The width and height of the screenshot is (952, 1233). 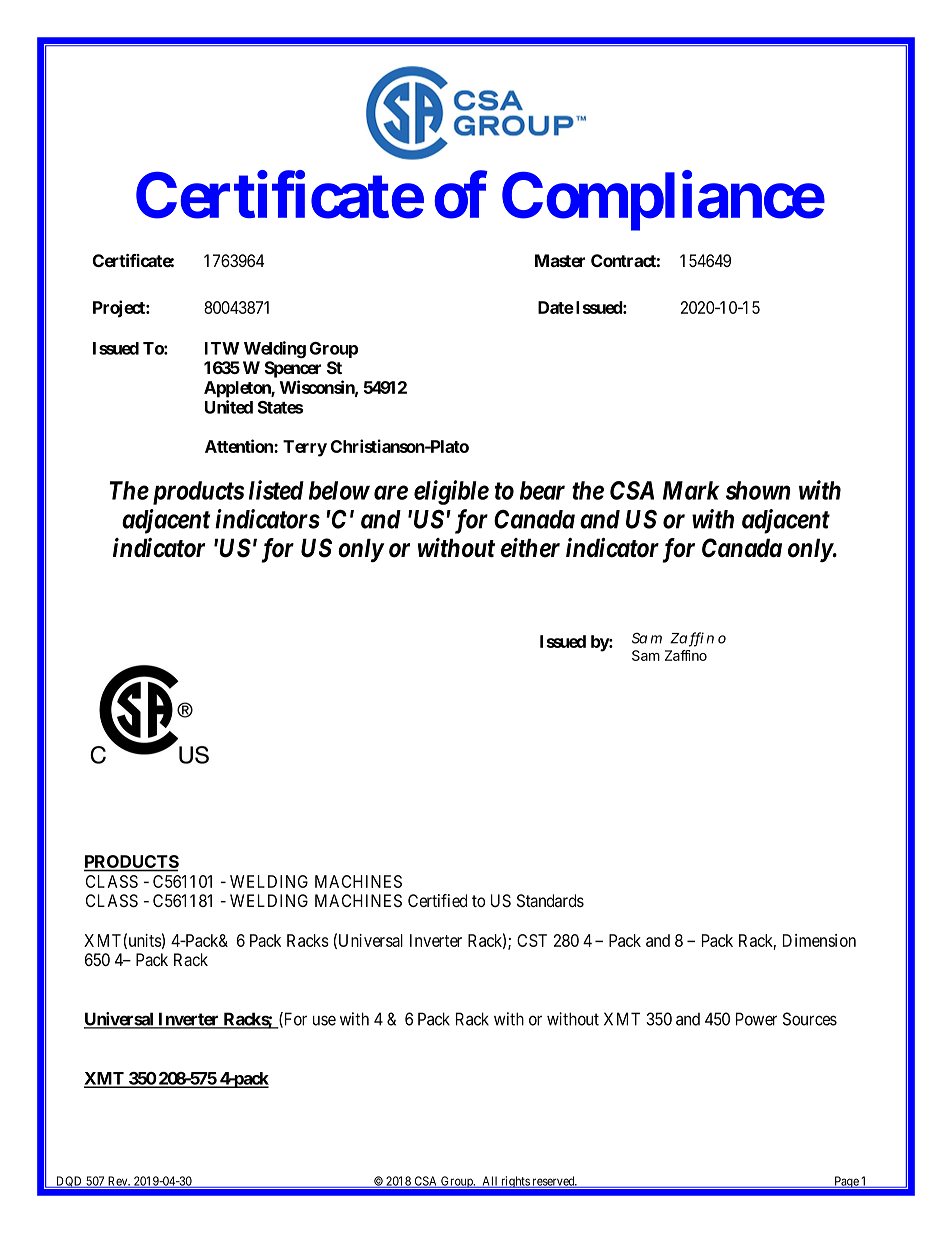 I want to click on use, so click(x=324, y=1020).
